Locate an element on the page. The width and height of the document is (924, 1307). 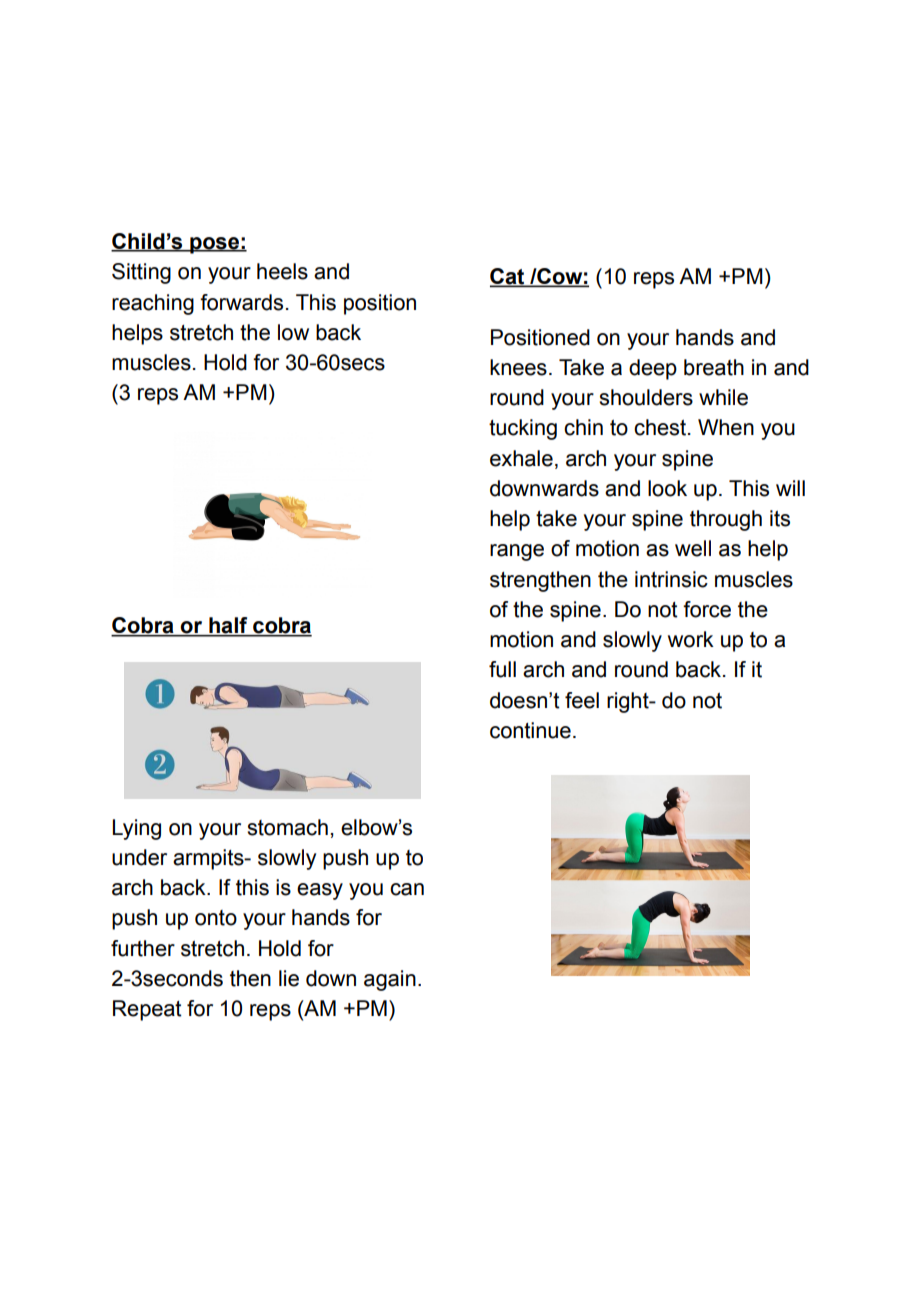
range is located at coordinates (517, 552).
